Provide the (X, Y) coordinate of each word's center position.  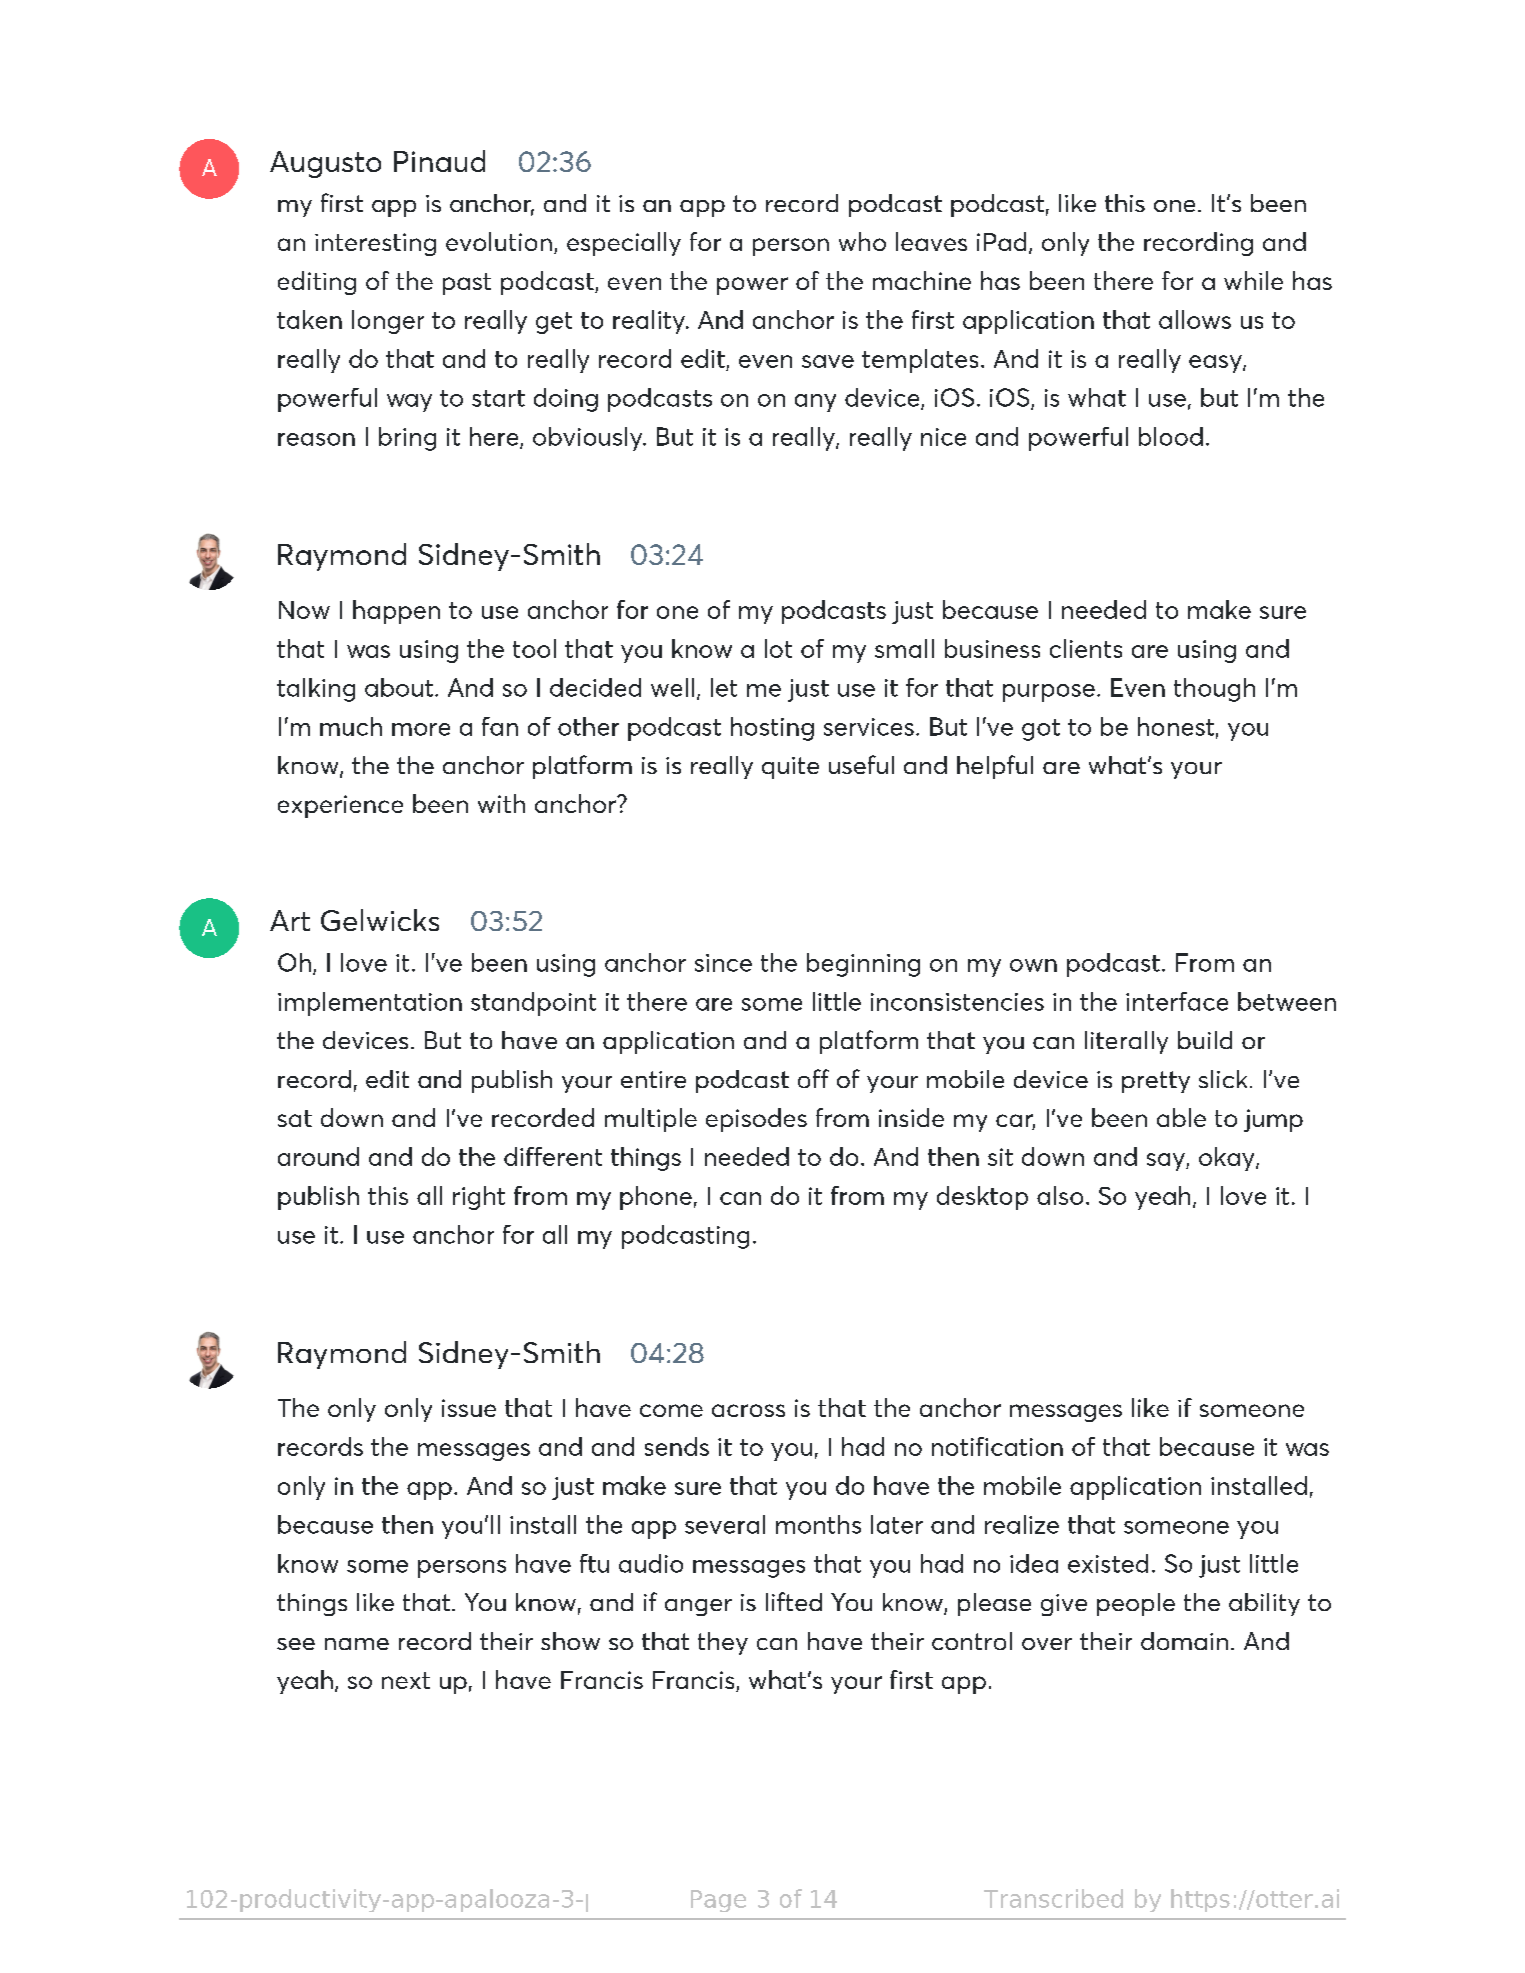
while (1253, 280)
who (862, 241)
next (406, 1680)
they (723, 1643)
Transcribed (1053, 1898)
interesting (375, 244)
